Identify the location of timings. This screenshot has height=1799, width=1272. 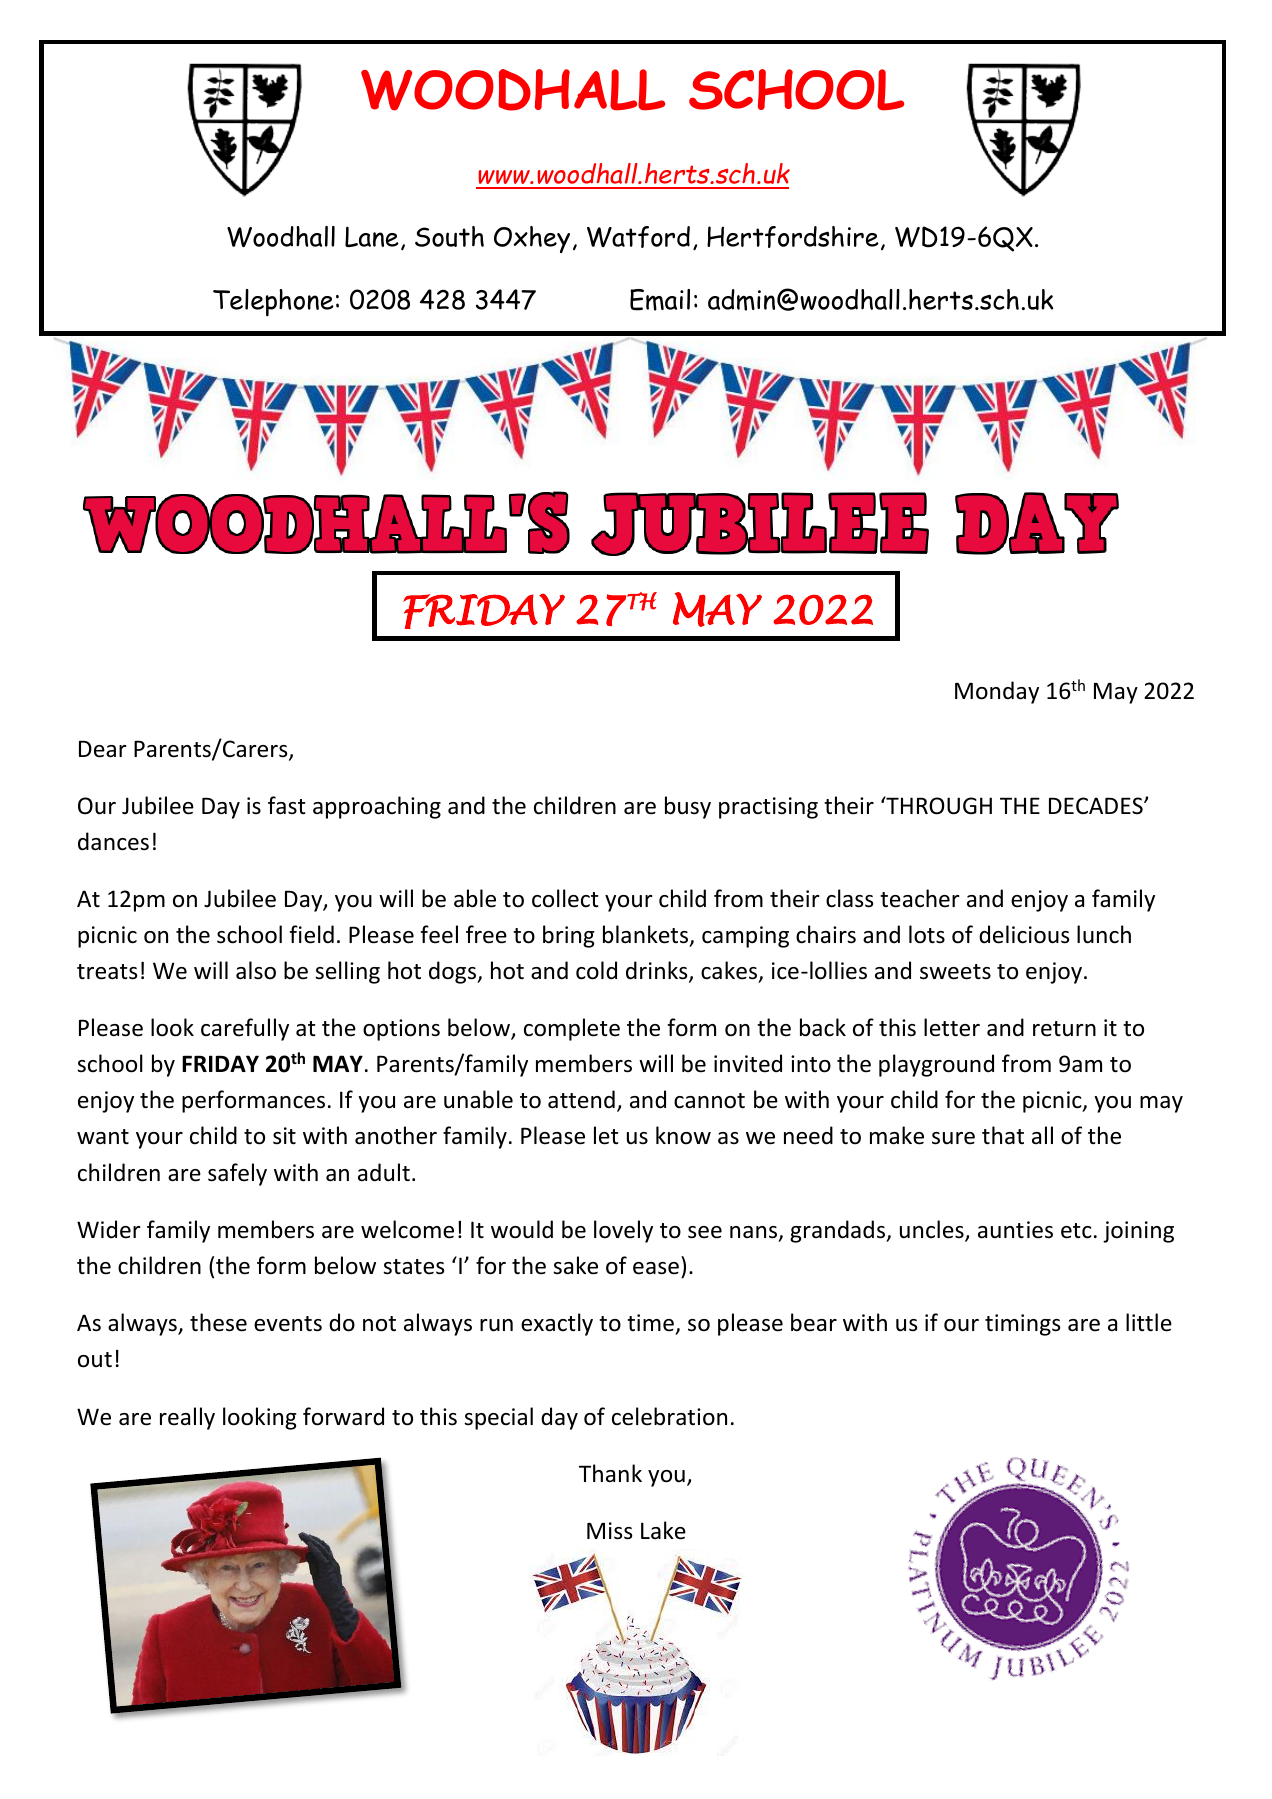
(1022, 1325).
